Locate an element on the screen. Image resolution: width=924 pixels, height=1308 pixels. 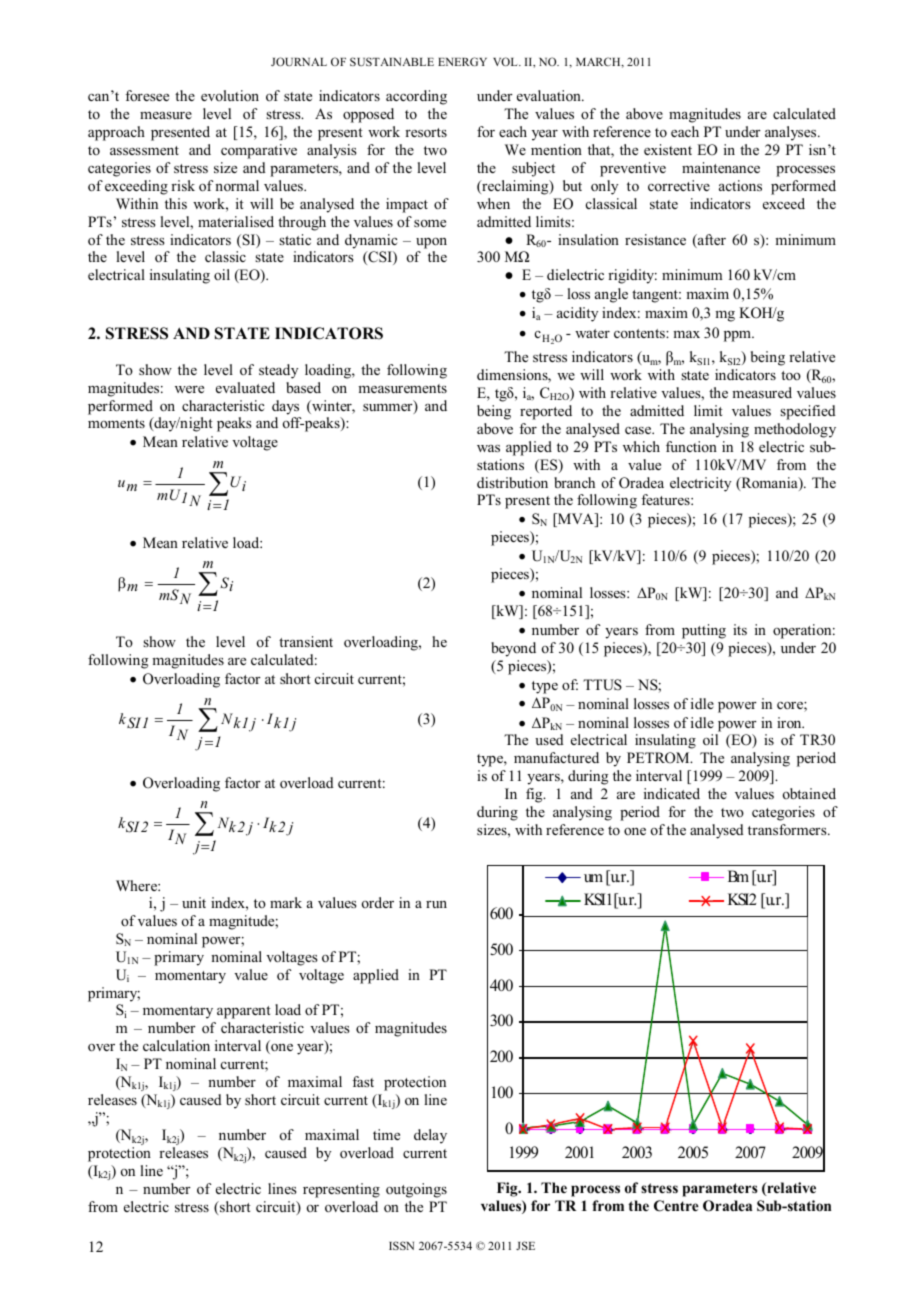
ppm is located at coordinates (738, 336).
